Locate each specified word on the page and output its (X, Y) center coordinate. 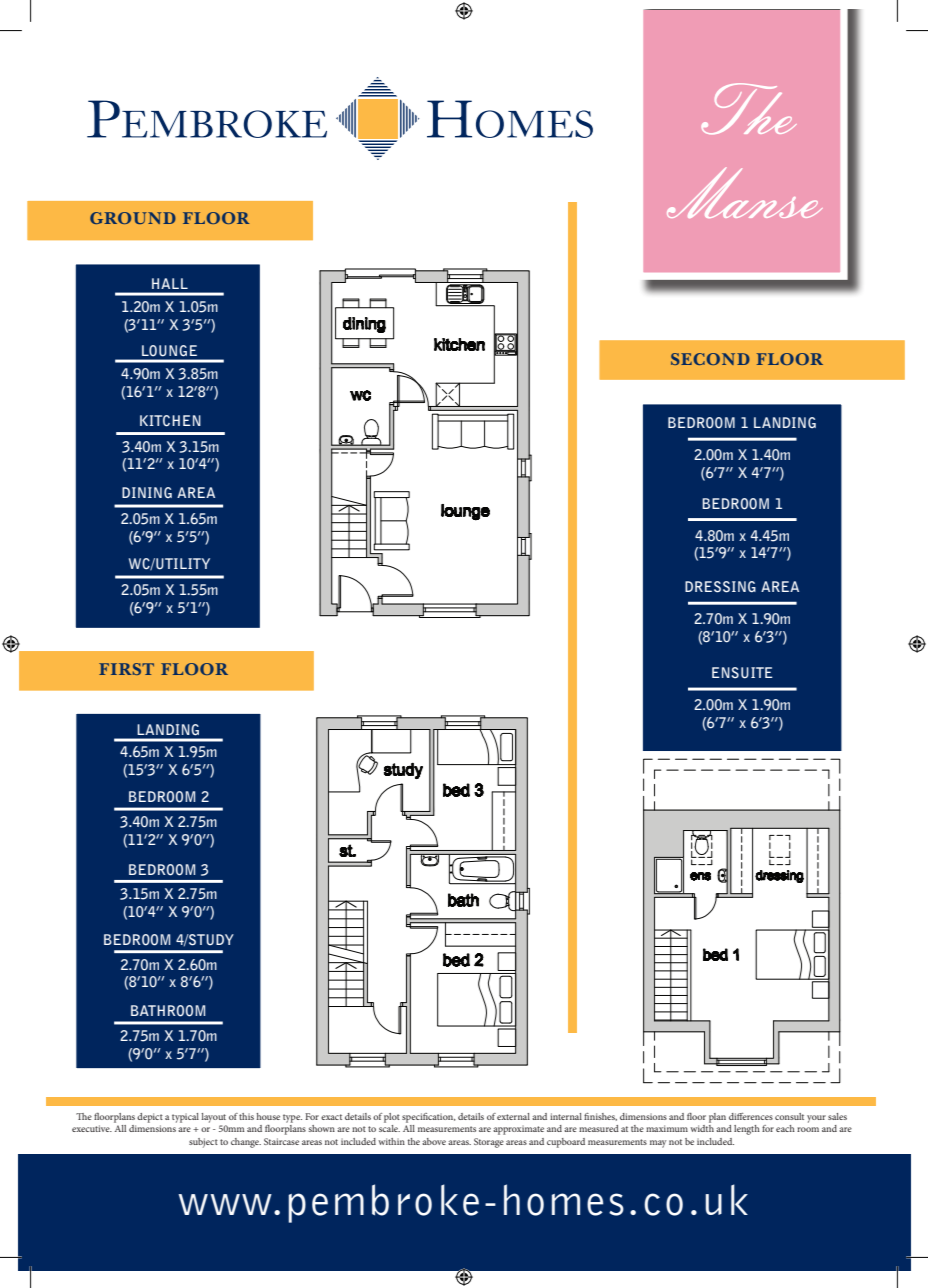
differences (751, 1116)
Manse (744, 192)
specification (429, 1118)
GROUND (133, 218)
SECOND (710, 359)
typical (185, 1118)
